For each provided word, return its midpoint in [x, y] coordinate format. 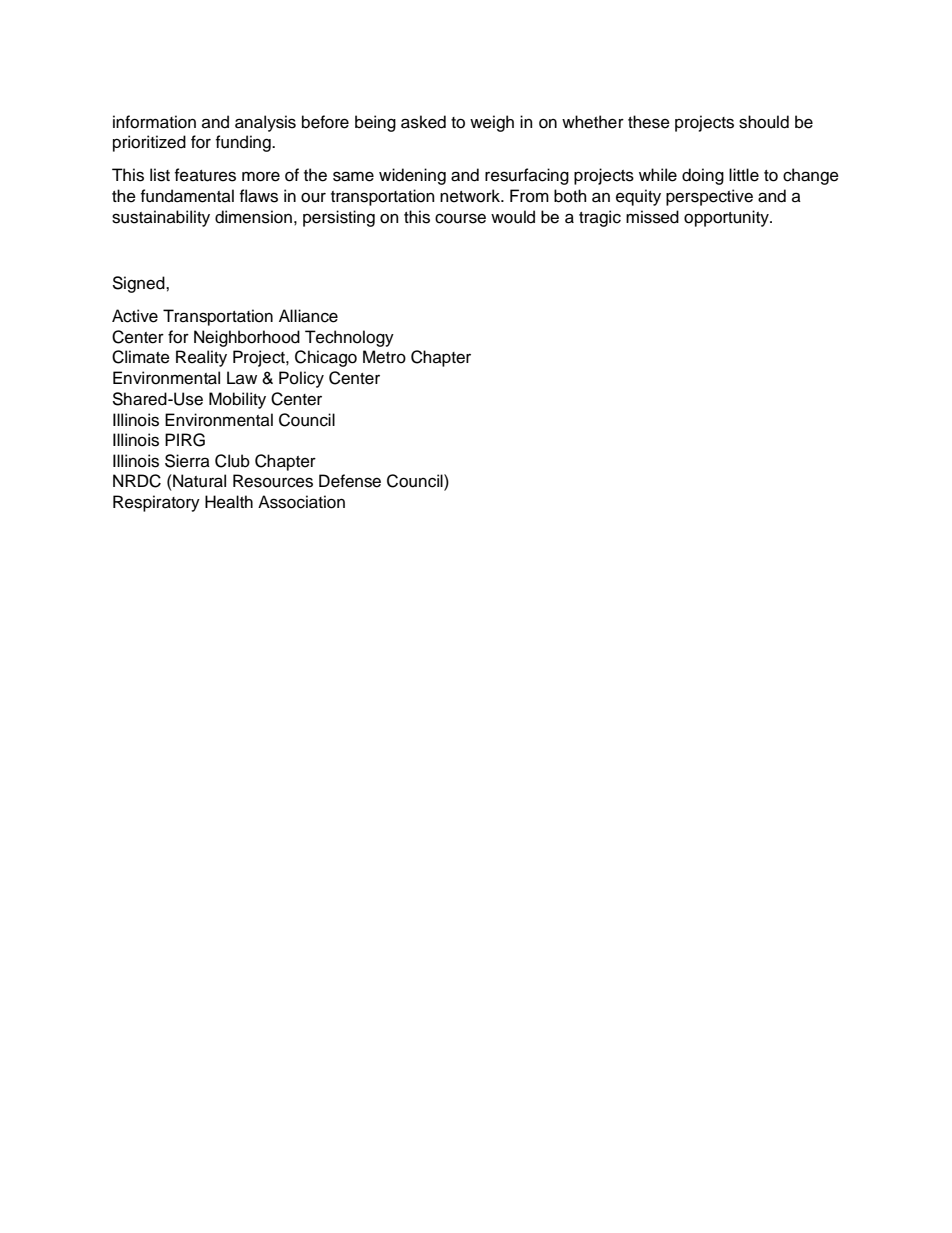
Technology [349, 338]
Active [135, 316]
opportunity [727, 218]
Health [229, 502]
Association [301, 502]
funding [244, 143]
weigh [492, 123]
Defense [350, 481]
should [764, 122]
